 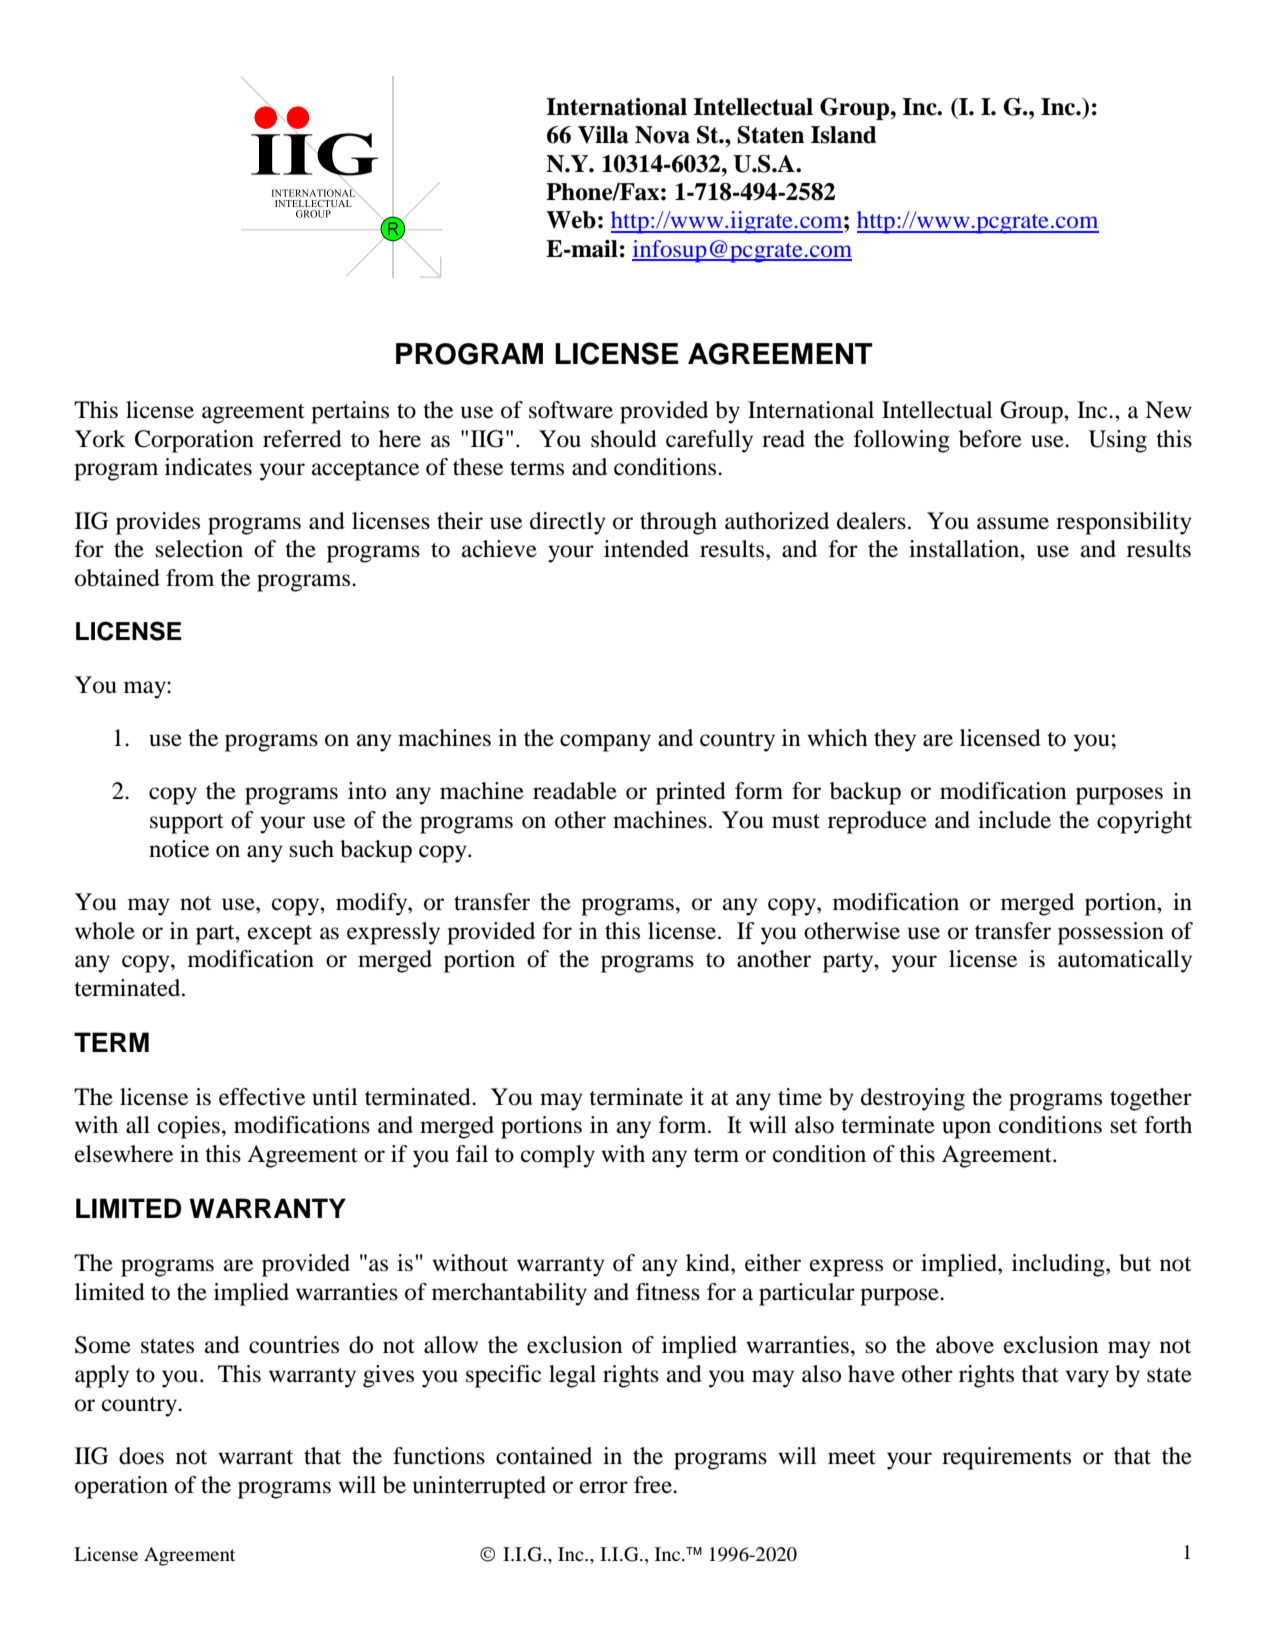 What do you see at coordinates (571, 220) in the page?
I see `Web` at bounding box center [571, 220].
